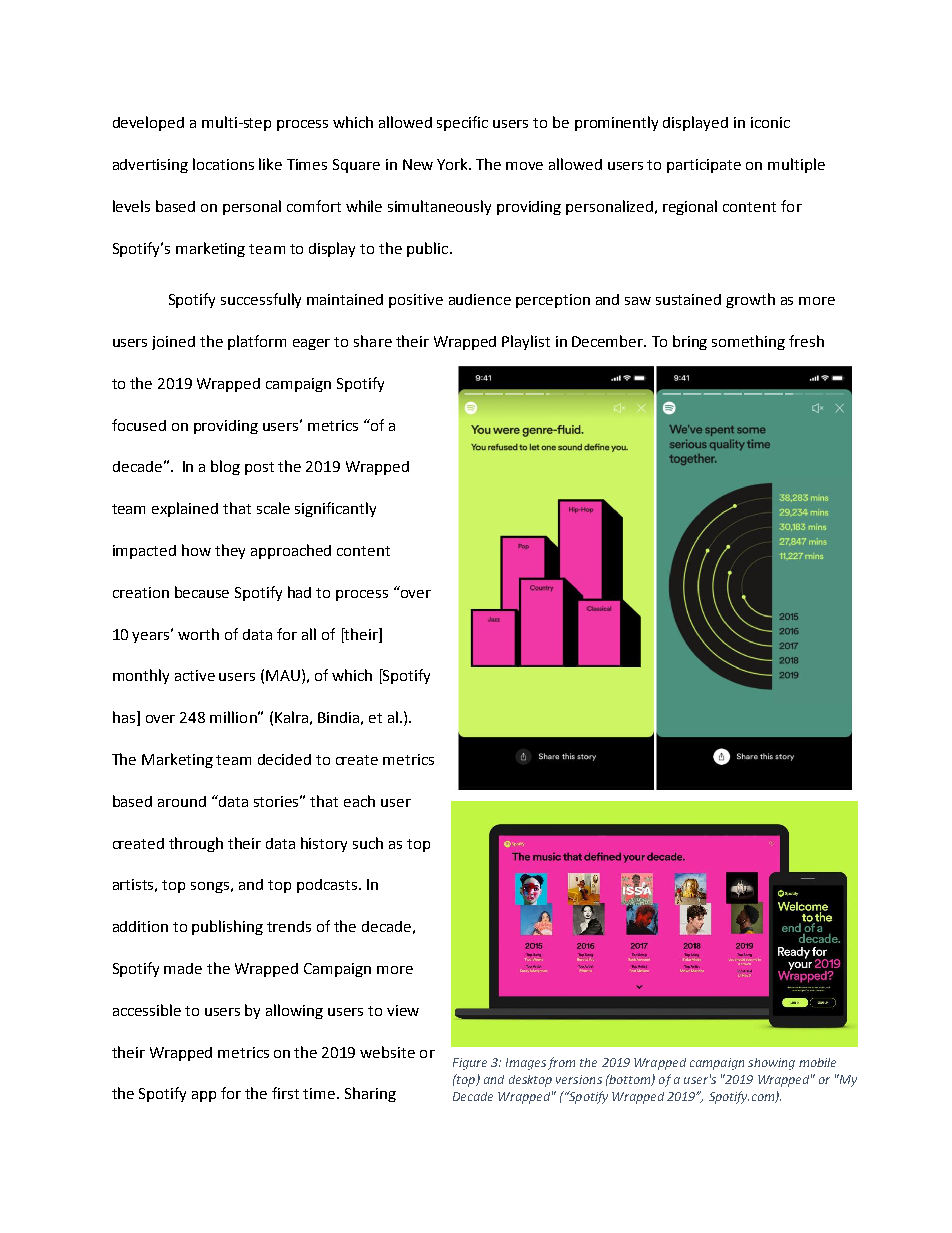 This image has height=1233, width=952. What do you see at coordinates (173, 343) in the image?
I see `joined` at bounding box center [173, 343].
